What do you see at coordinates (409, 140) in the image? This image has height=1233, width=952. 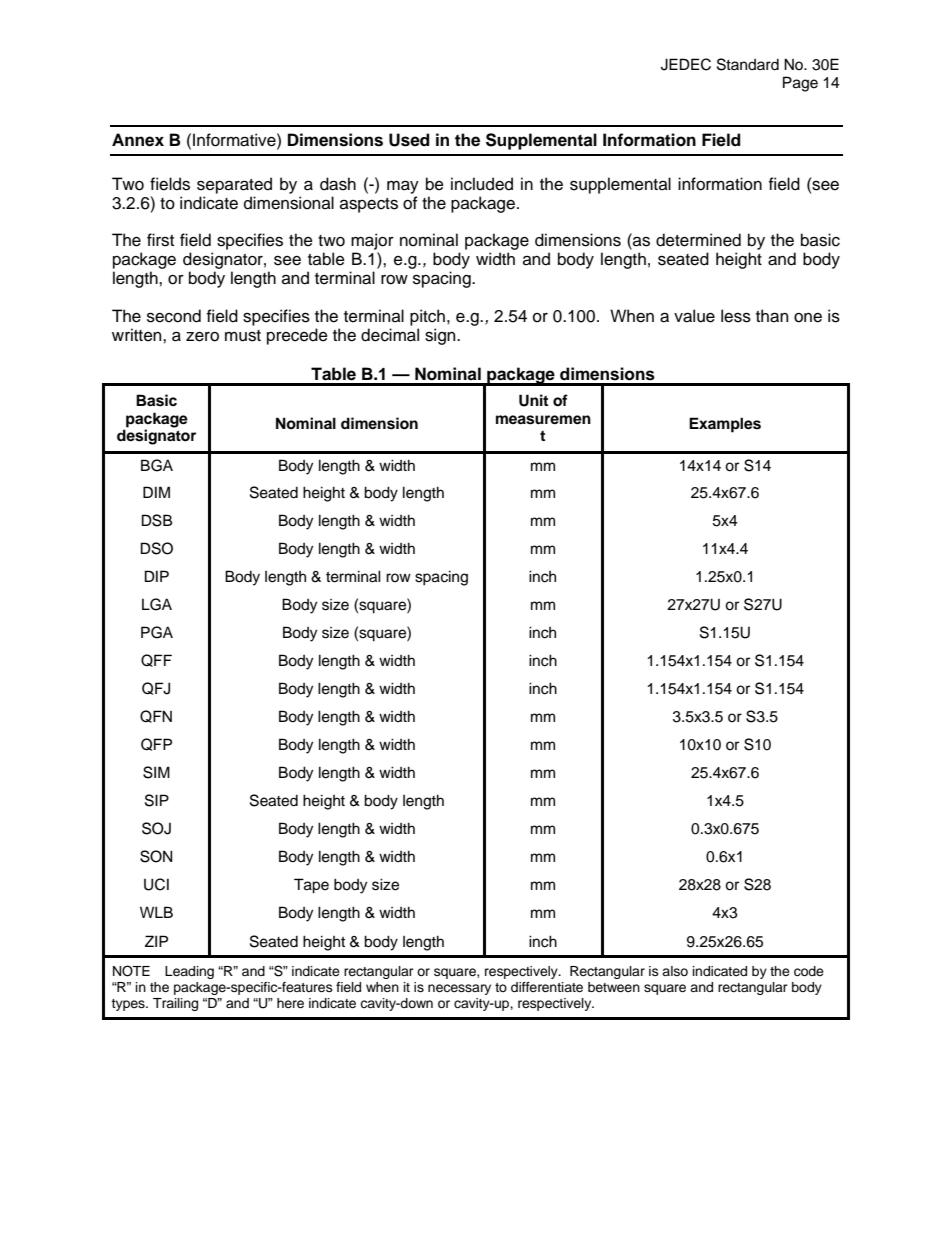 I see `Used` at bounding box center [409, 140].
